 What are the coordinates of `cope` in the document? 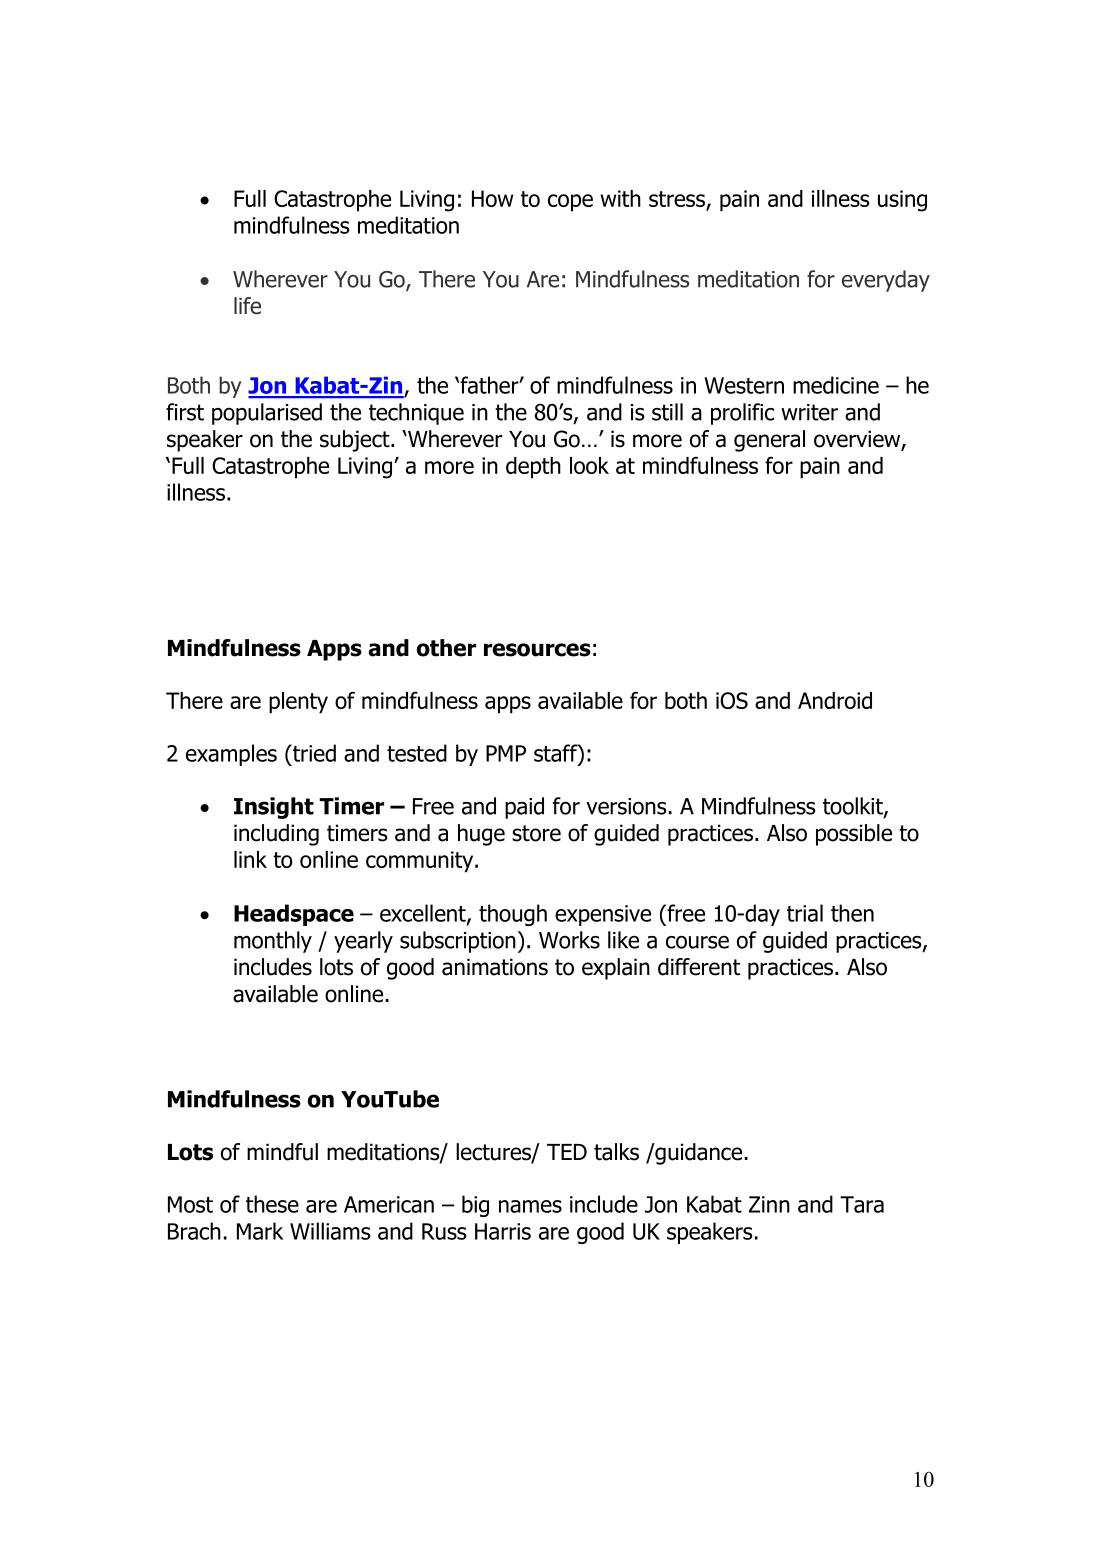 It's located at (570, 203).
